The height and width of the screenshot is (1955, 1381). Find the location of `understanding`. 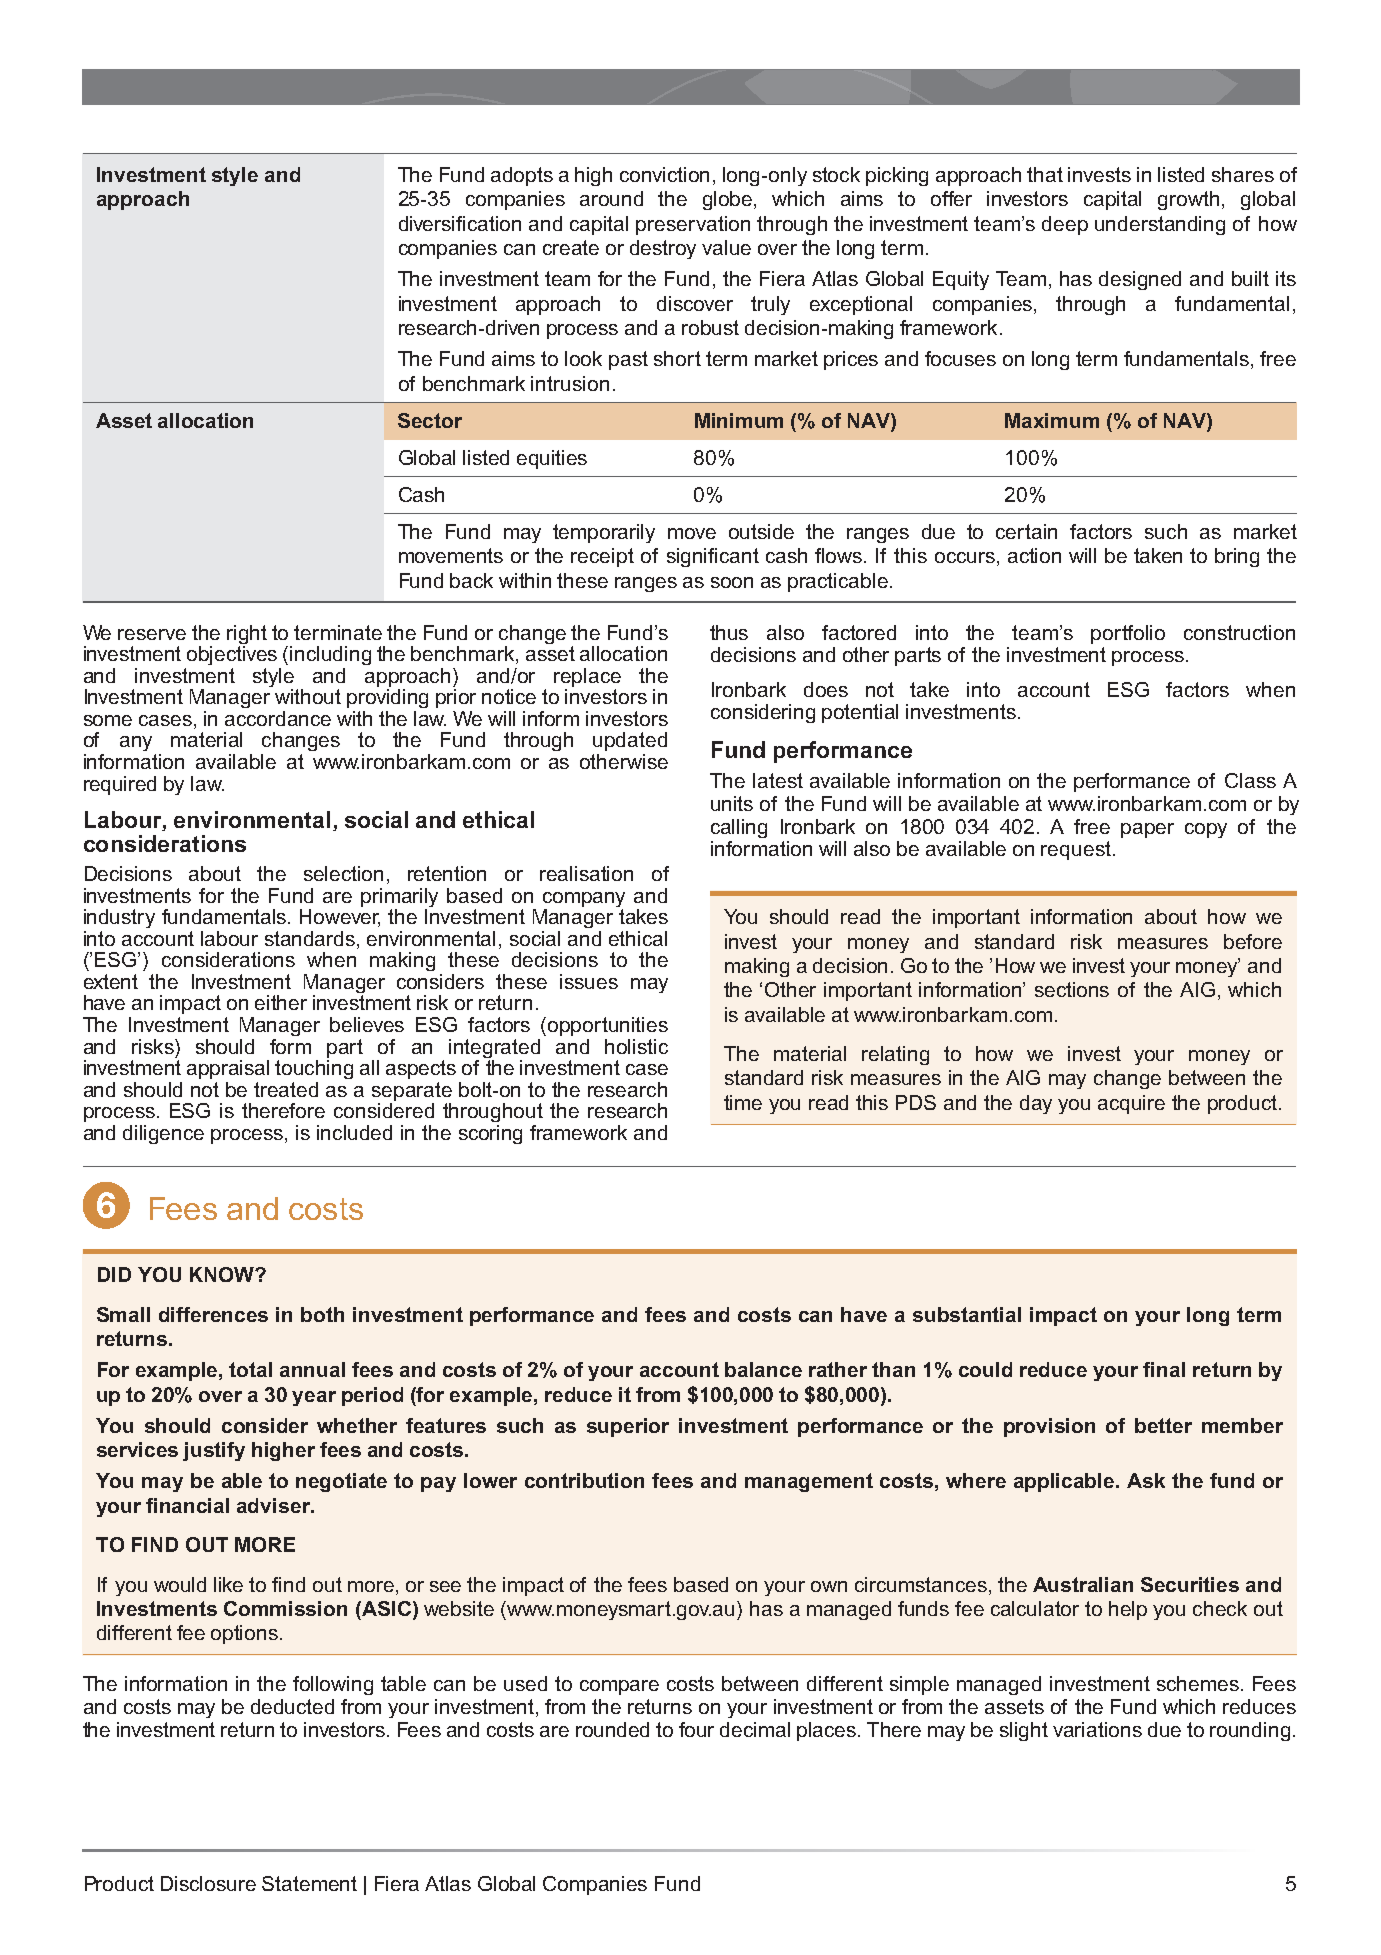

understanding is located at coordinates (1160, 225).
